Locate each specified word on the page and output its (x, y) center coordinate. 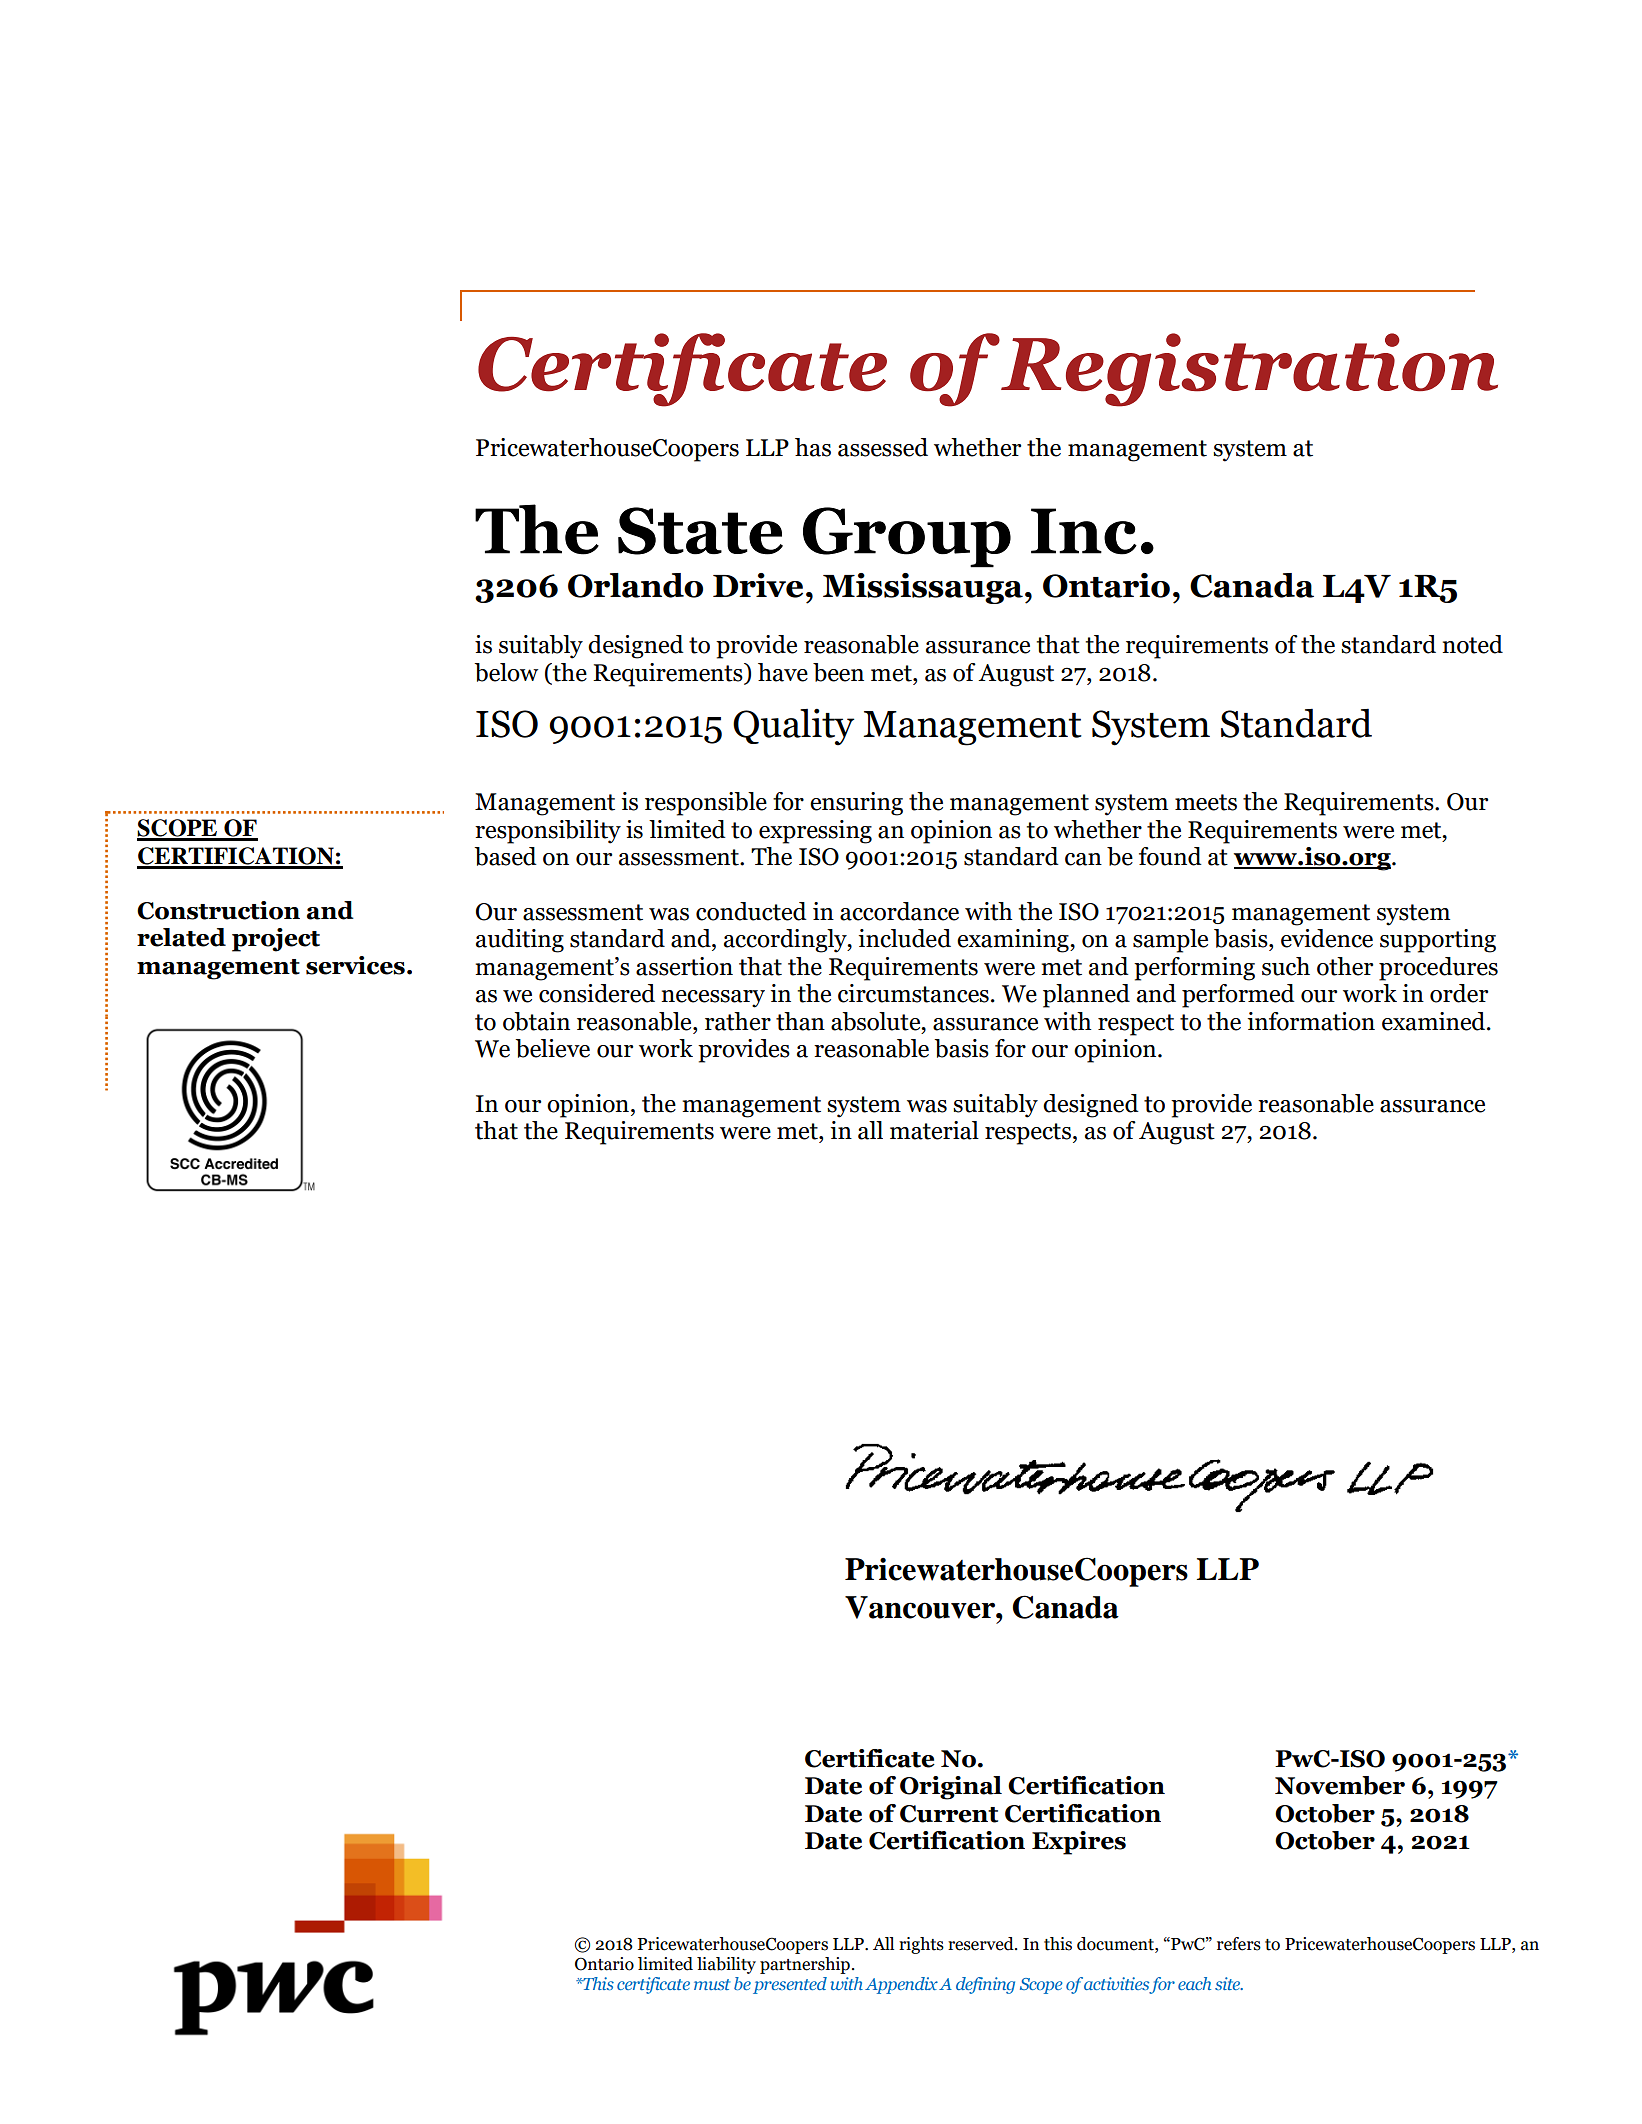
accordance (899, 911)
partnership (805, 1965)
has (813, 447)
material (934, 1130)
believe (552, 1048)
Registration (1249, 370)
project (276, 940)
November (1340, 1785)
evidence (1327, 938)
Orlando (635, 585)
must (712, 1984)
